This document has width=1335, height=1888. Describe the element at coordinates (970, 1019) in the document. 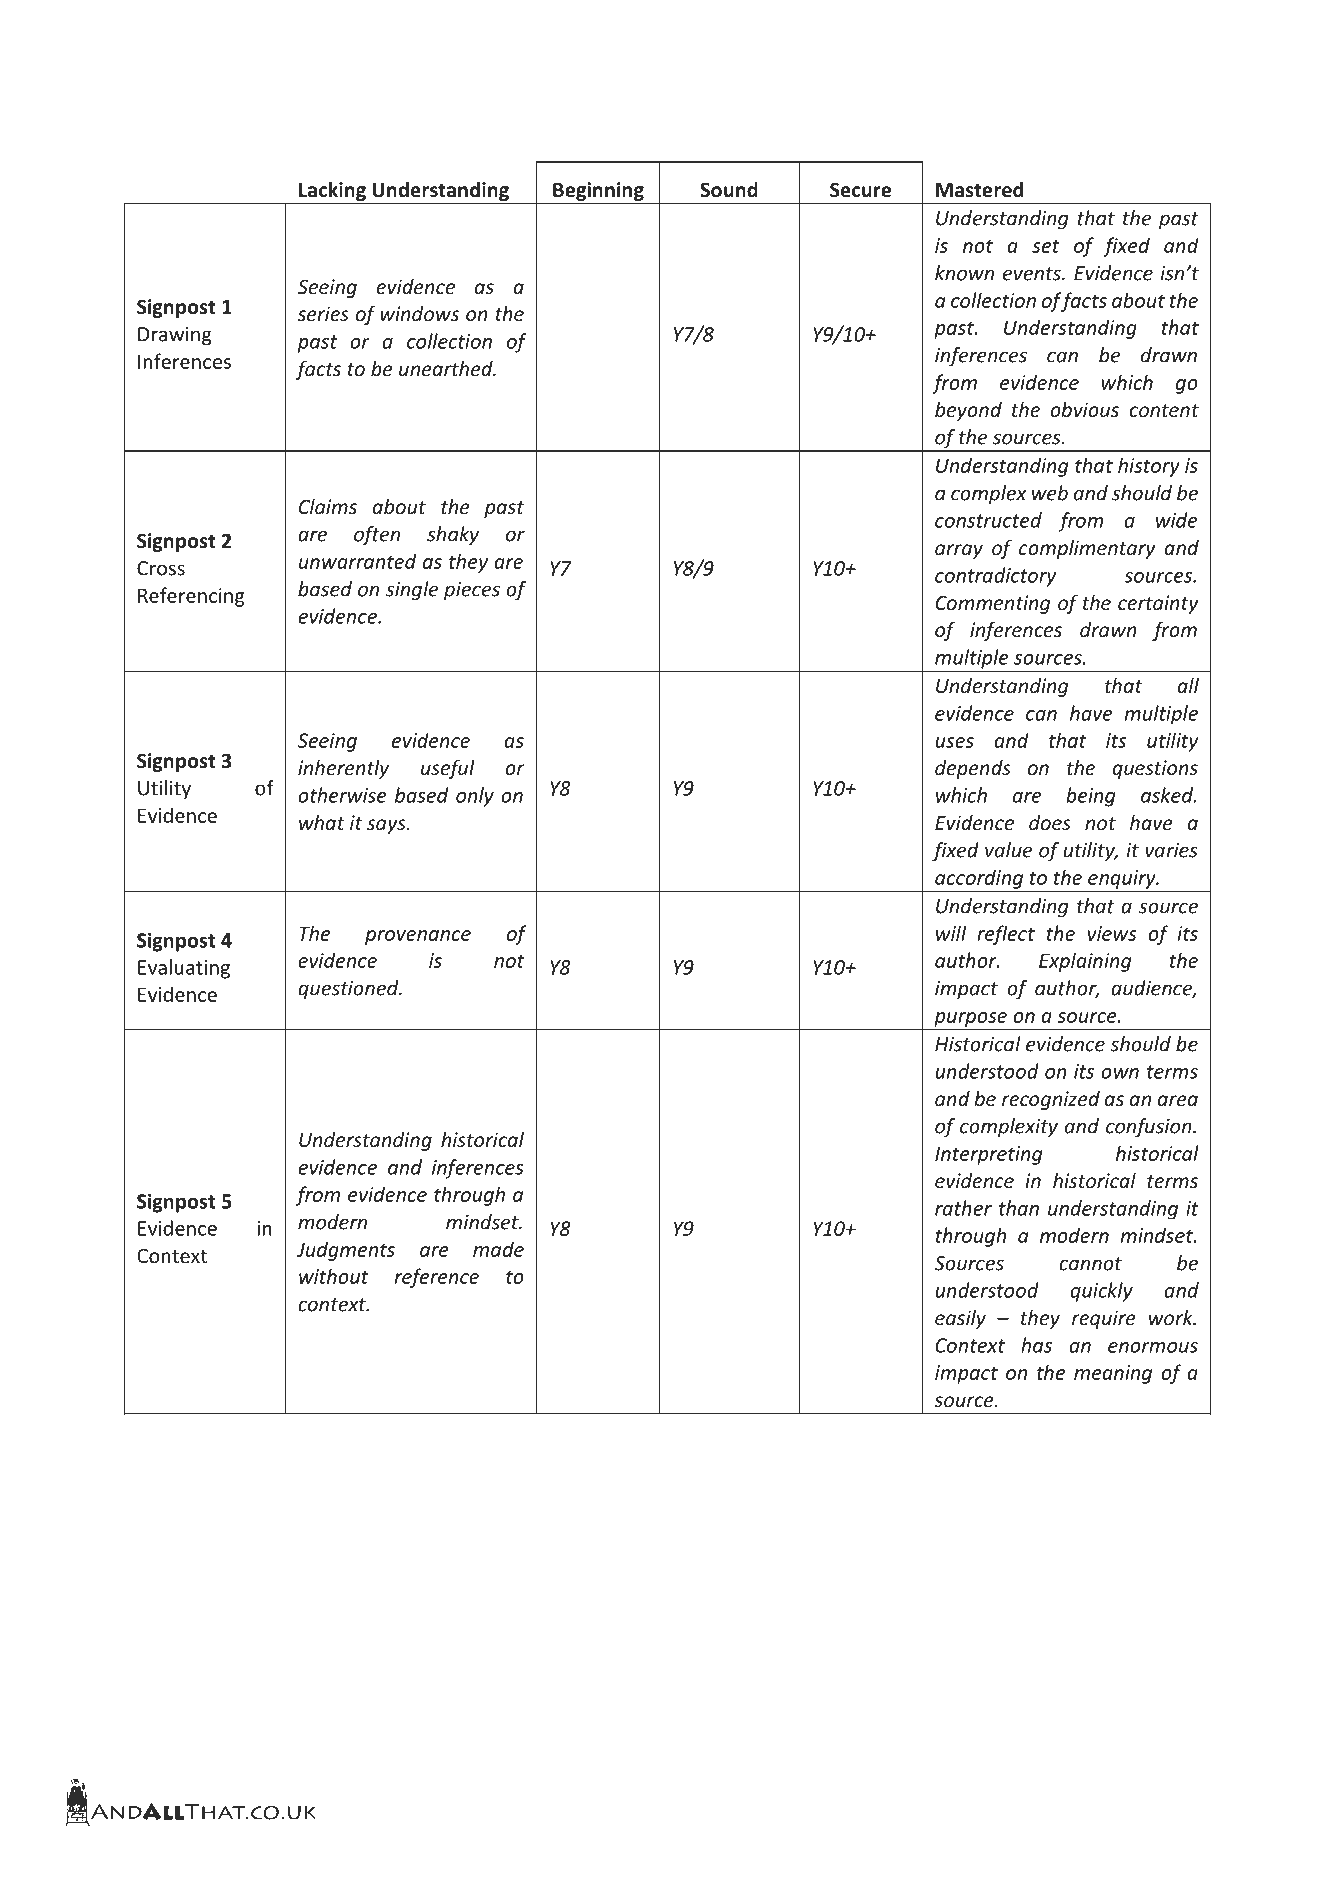

I see `purpose` at that location.
